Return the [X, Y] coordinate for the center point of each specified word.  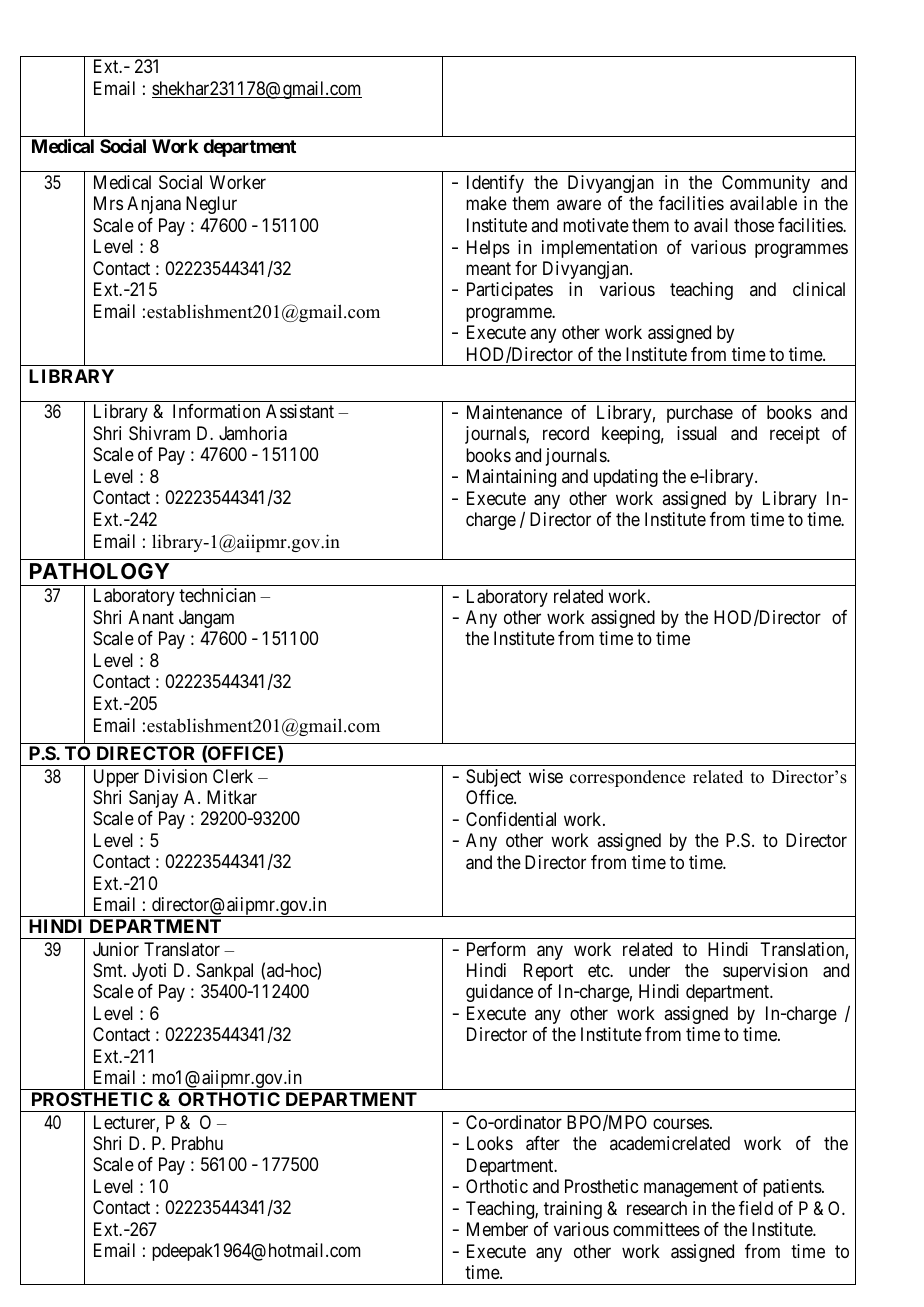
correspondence [627, 778]
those [754, 225]
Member [497, 1229]
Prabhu [197, 1143]
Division [176, 776]
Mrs [108, 203]
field [756, 1208]
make [486, 203]
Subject [493, 778]
